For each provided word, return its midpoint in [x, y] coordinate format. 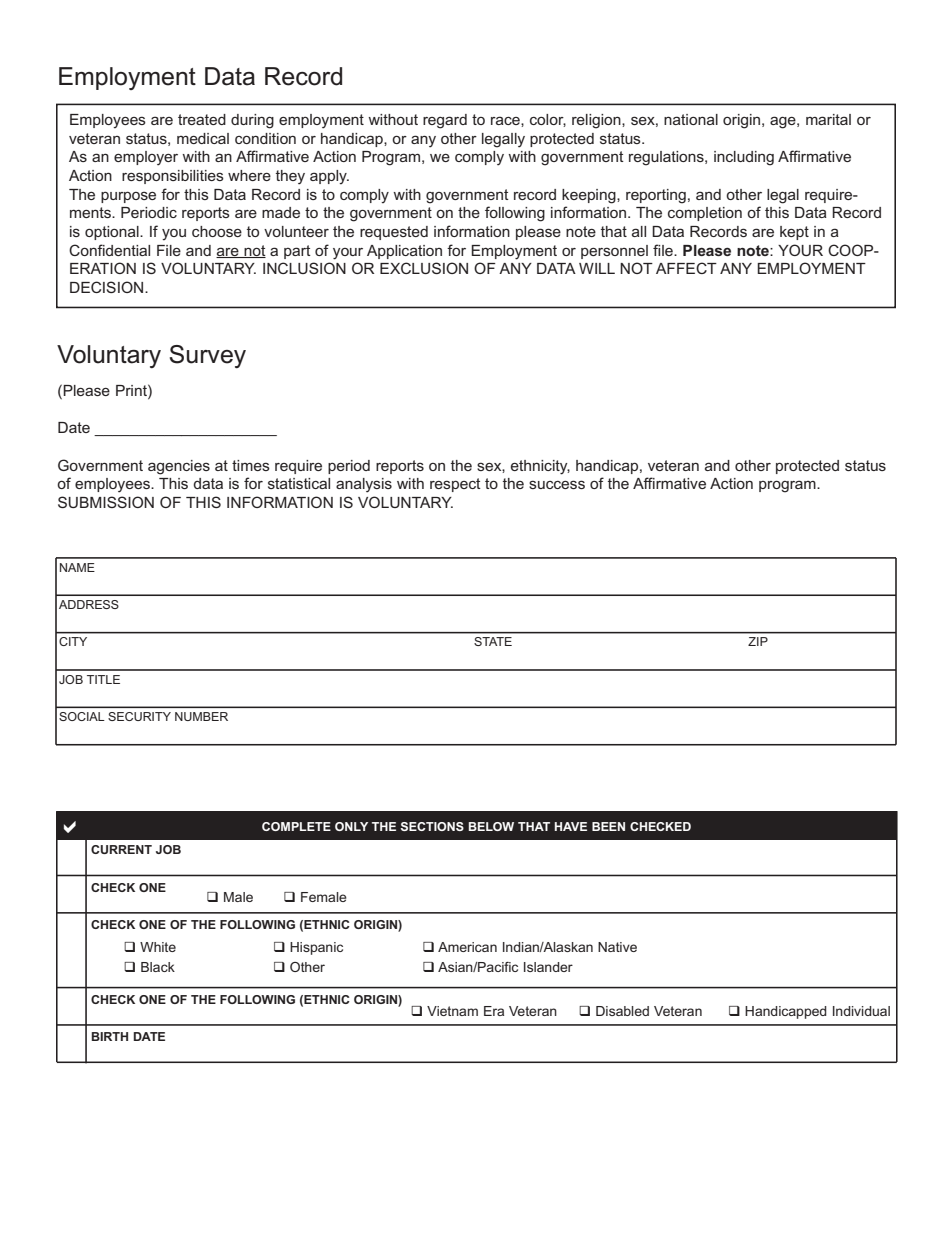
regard [445, 121]
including [744, 158]
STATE [493, 641]
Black [158, 967]
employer [146, 158]
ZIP [758, 641]
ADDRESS [89, 604]
